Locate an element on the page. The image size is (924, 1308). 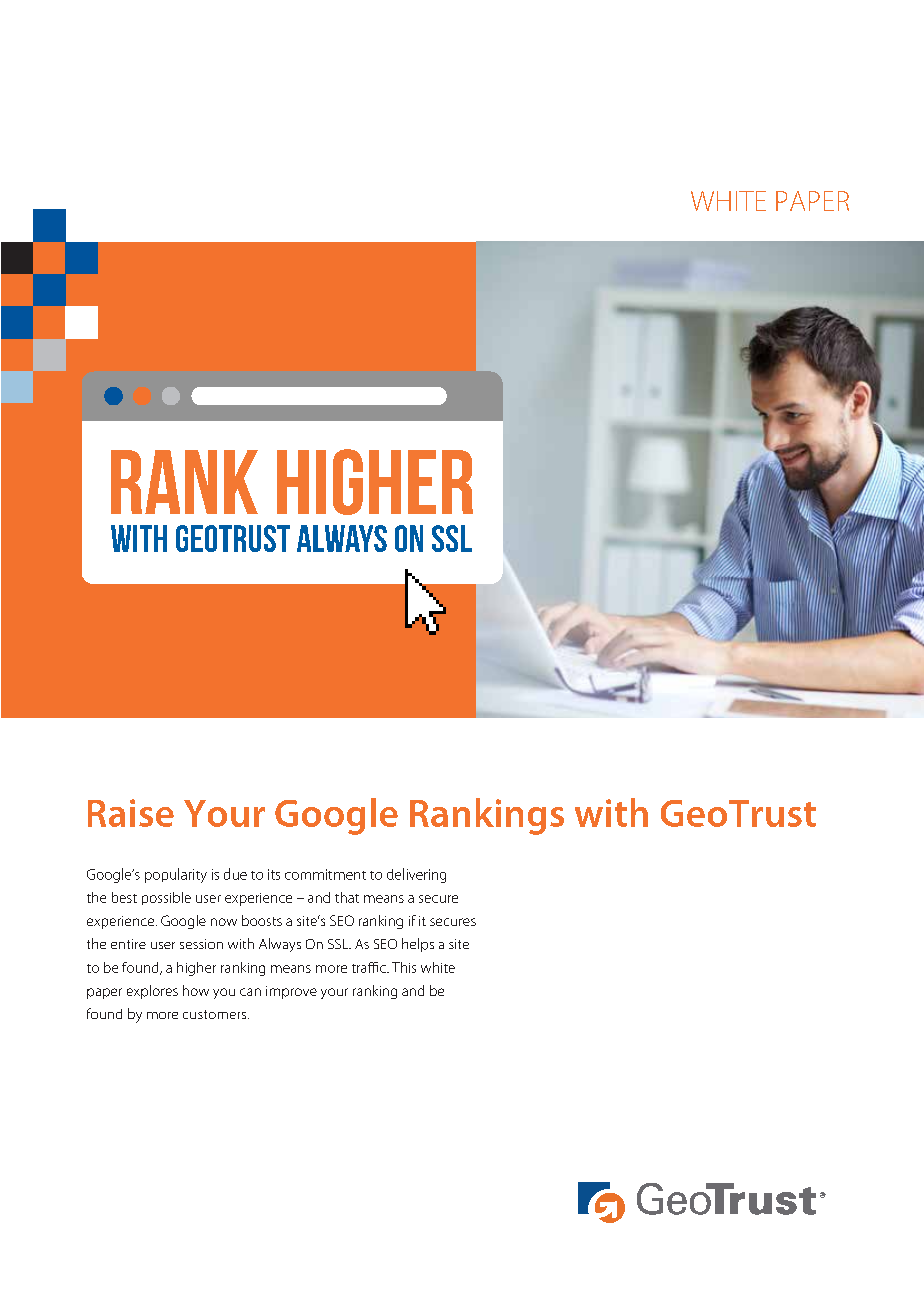
that is located at coordinates (347, 897).
